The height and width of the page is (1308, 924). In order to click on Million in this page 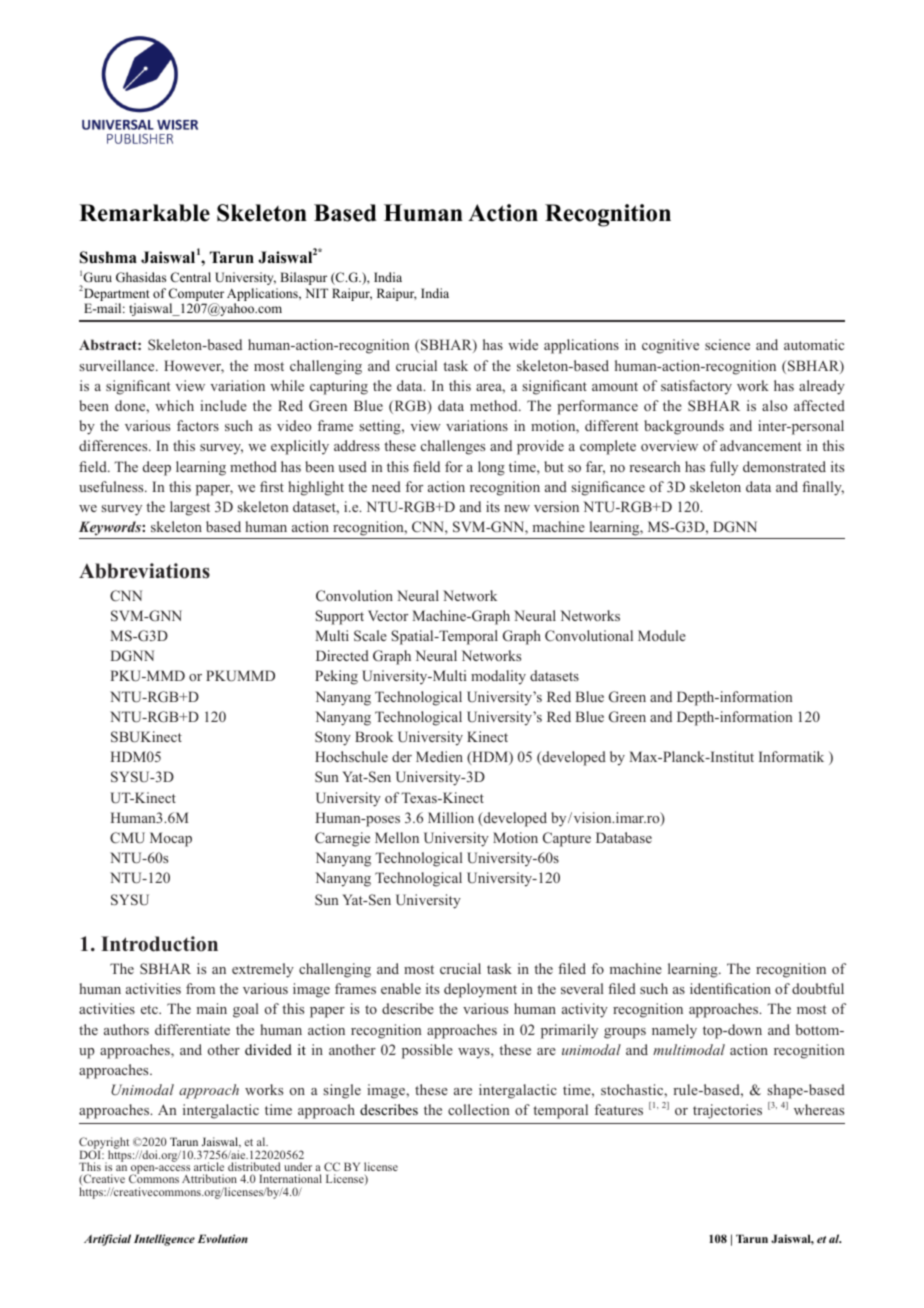, I will do `click(451, 817)`.
